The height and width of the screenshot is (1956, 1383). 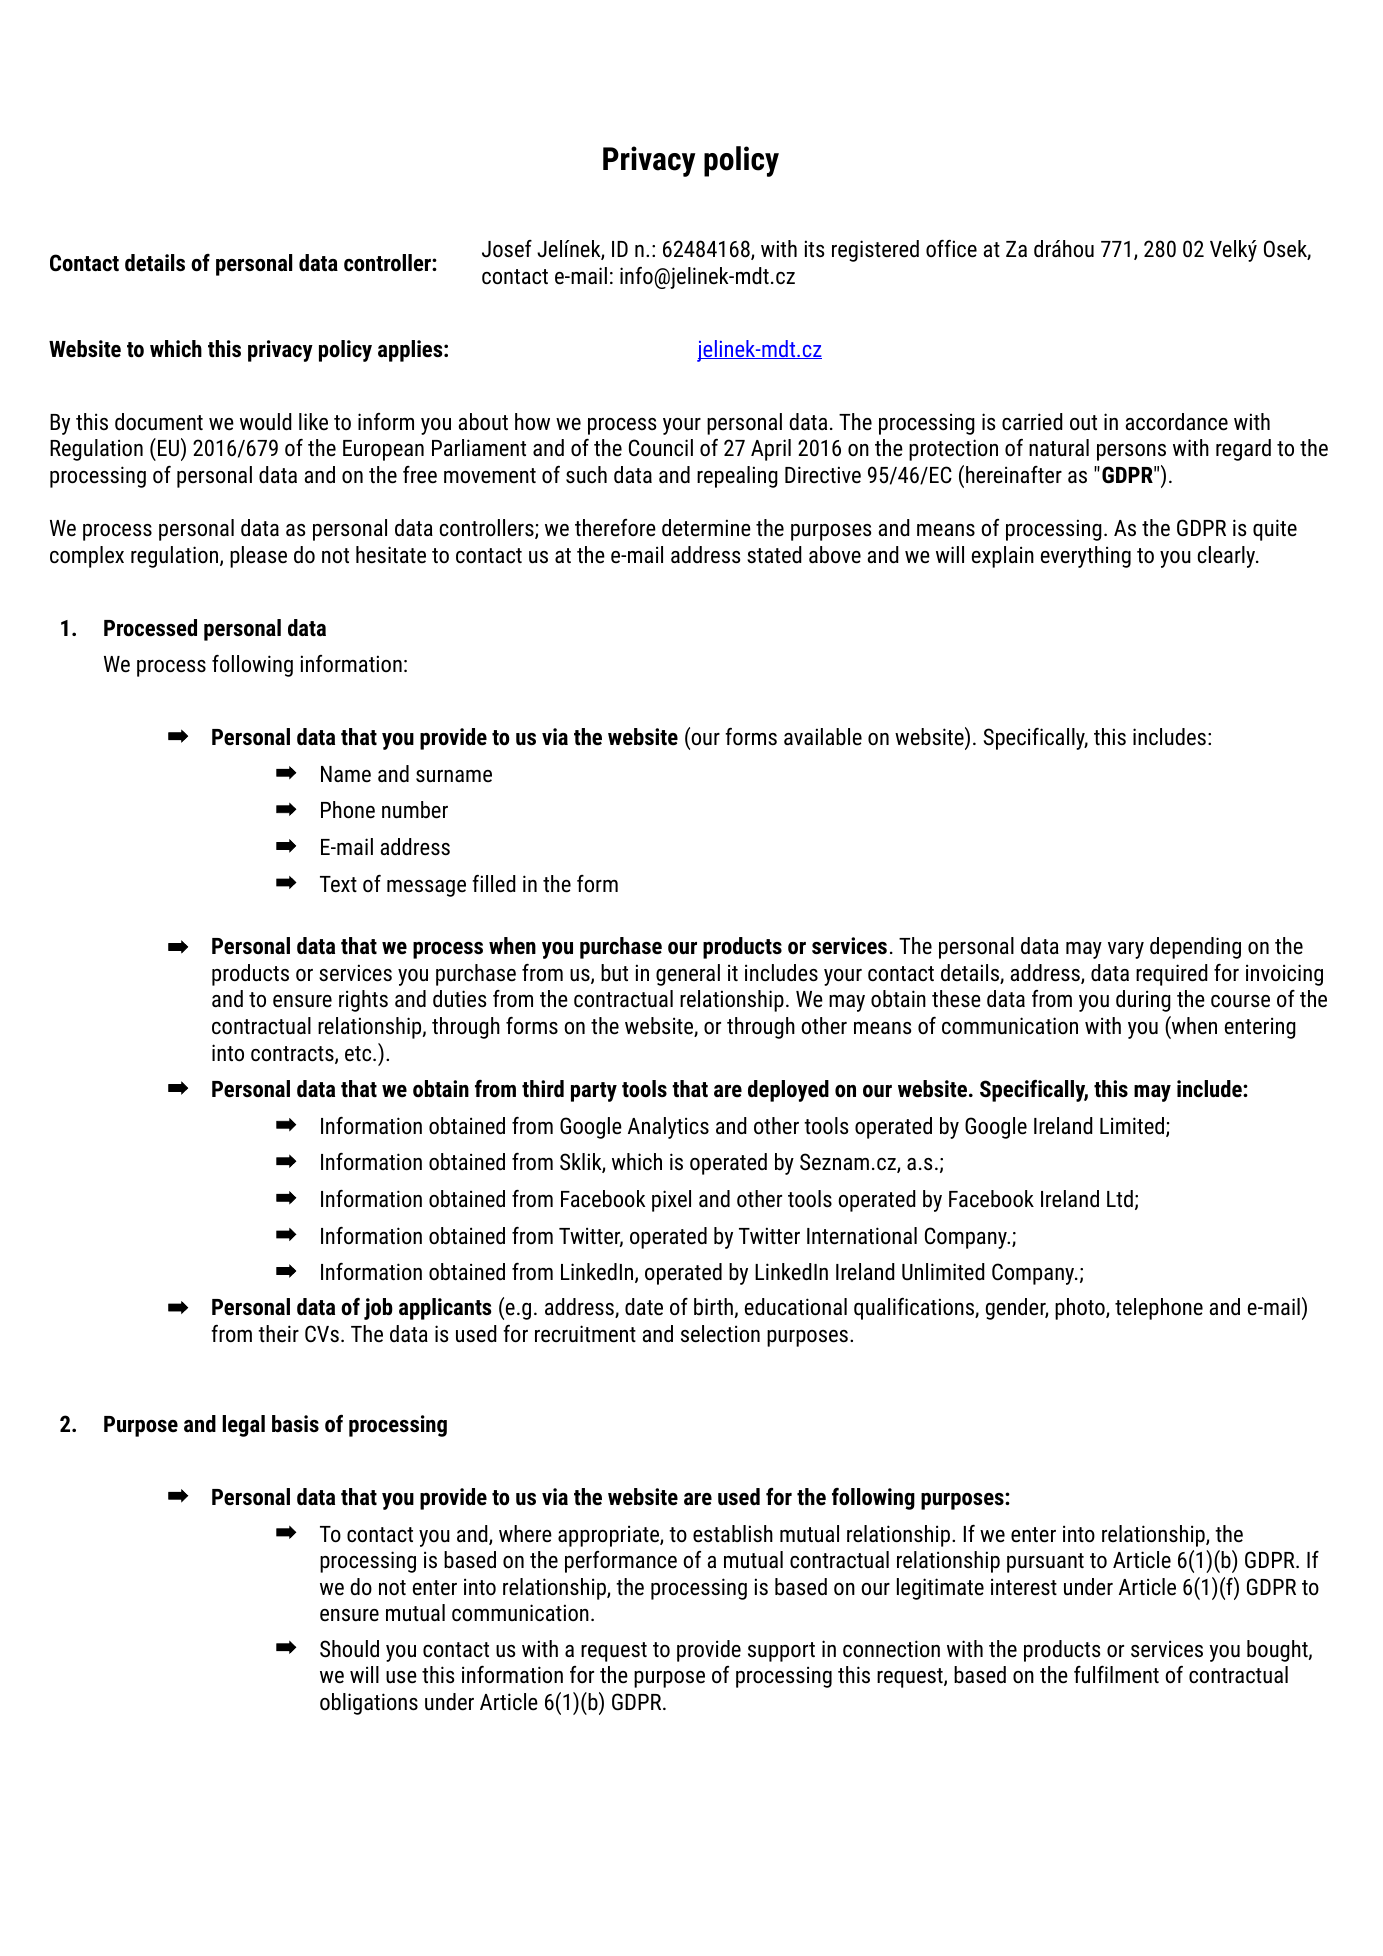 I want to click on general, so click(x=688, y=975).
